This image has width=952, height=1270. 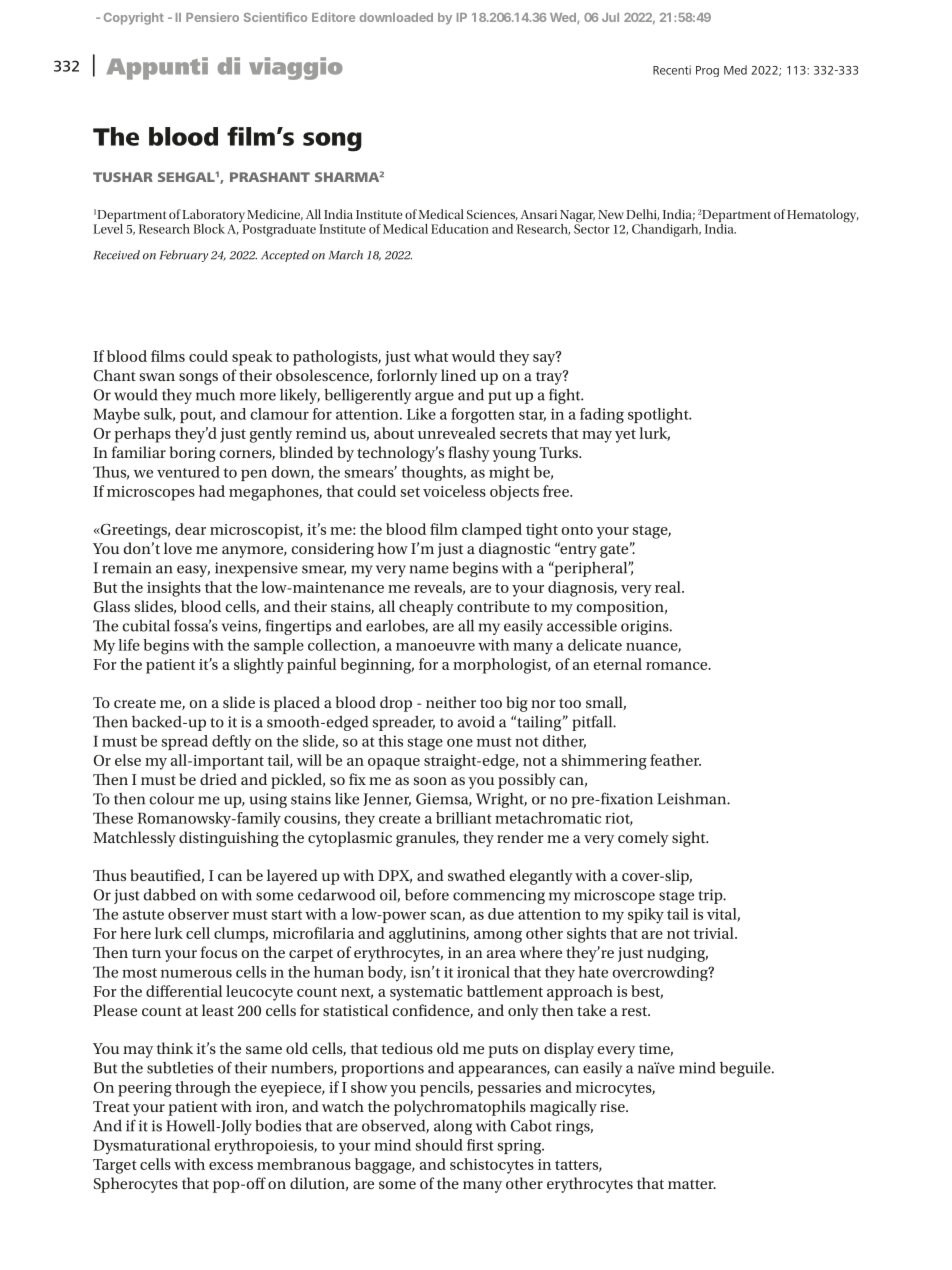 What do you see at coordinates (231, 1166) in the image?
I see `excess` at bounding box center [231, 1166].
